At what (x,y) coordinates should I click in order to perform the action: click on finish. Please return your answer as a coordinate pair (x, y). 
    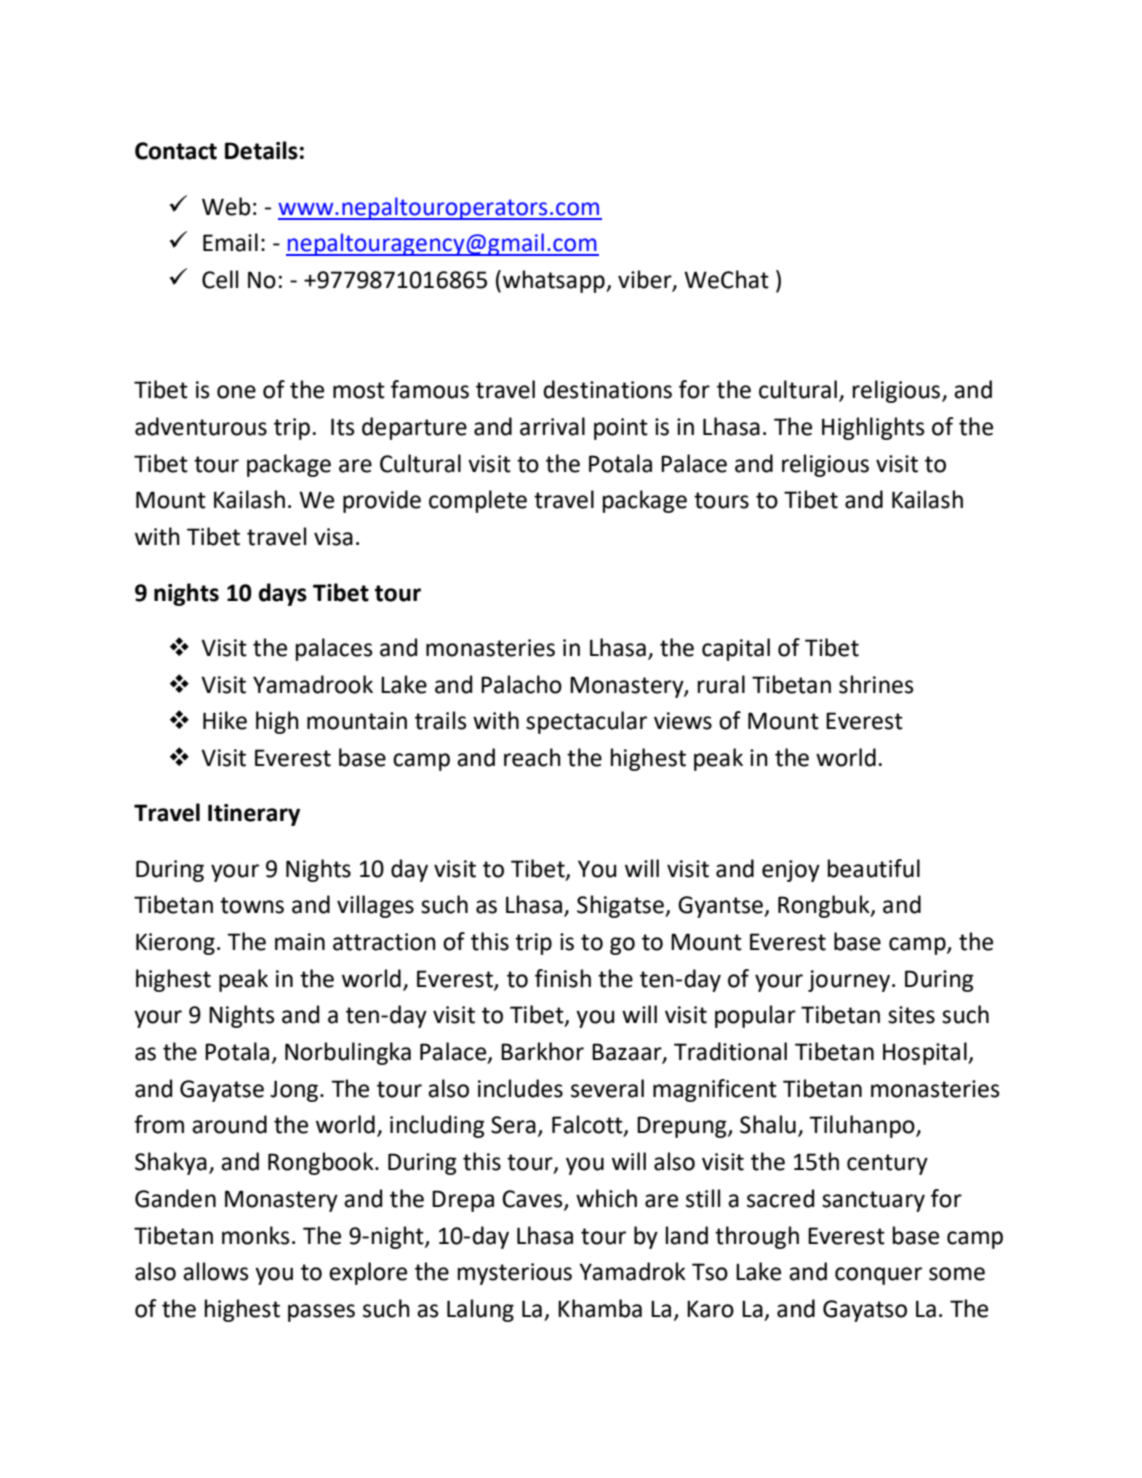
    Looking at the image, I should click on (563, 978).
